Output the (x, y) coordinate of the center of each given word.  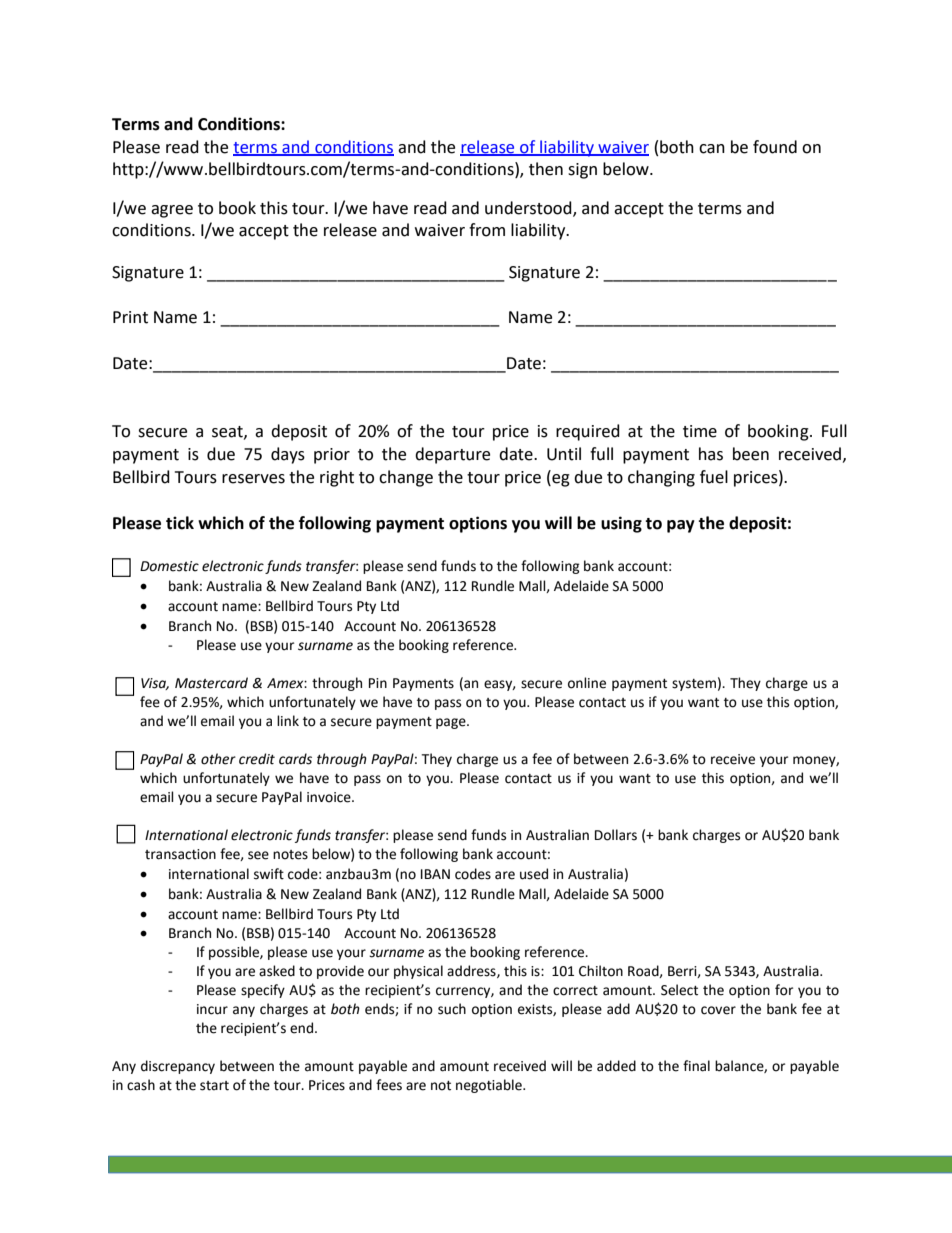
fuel (714, 477)
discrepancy (178, 1067)
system (694, 685)
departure (452, 455)
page (452, 723)
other (218, 759)
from (487, 230)
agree (172, 211)
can (712, 149)
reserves (253, 479)
